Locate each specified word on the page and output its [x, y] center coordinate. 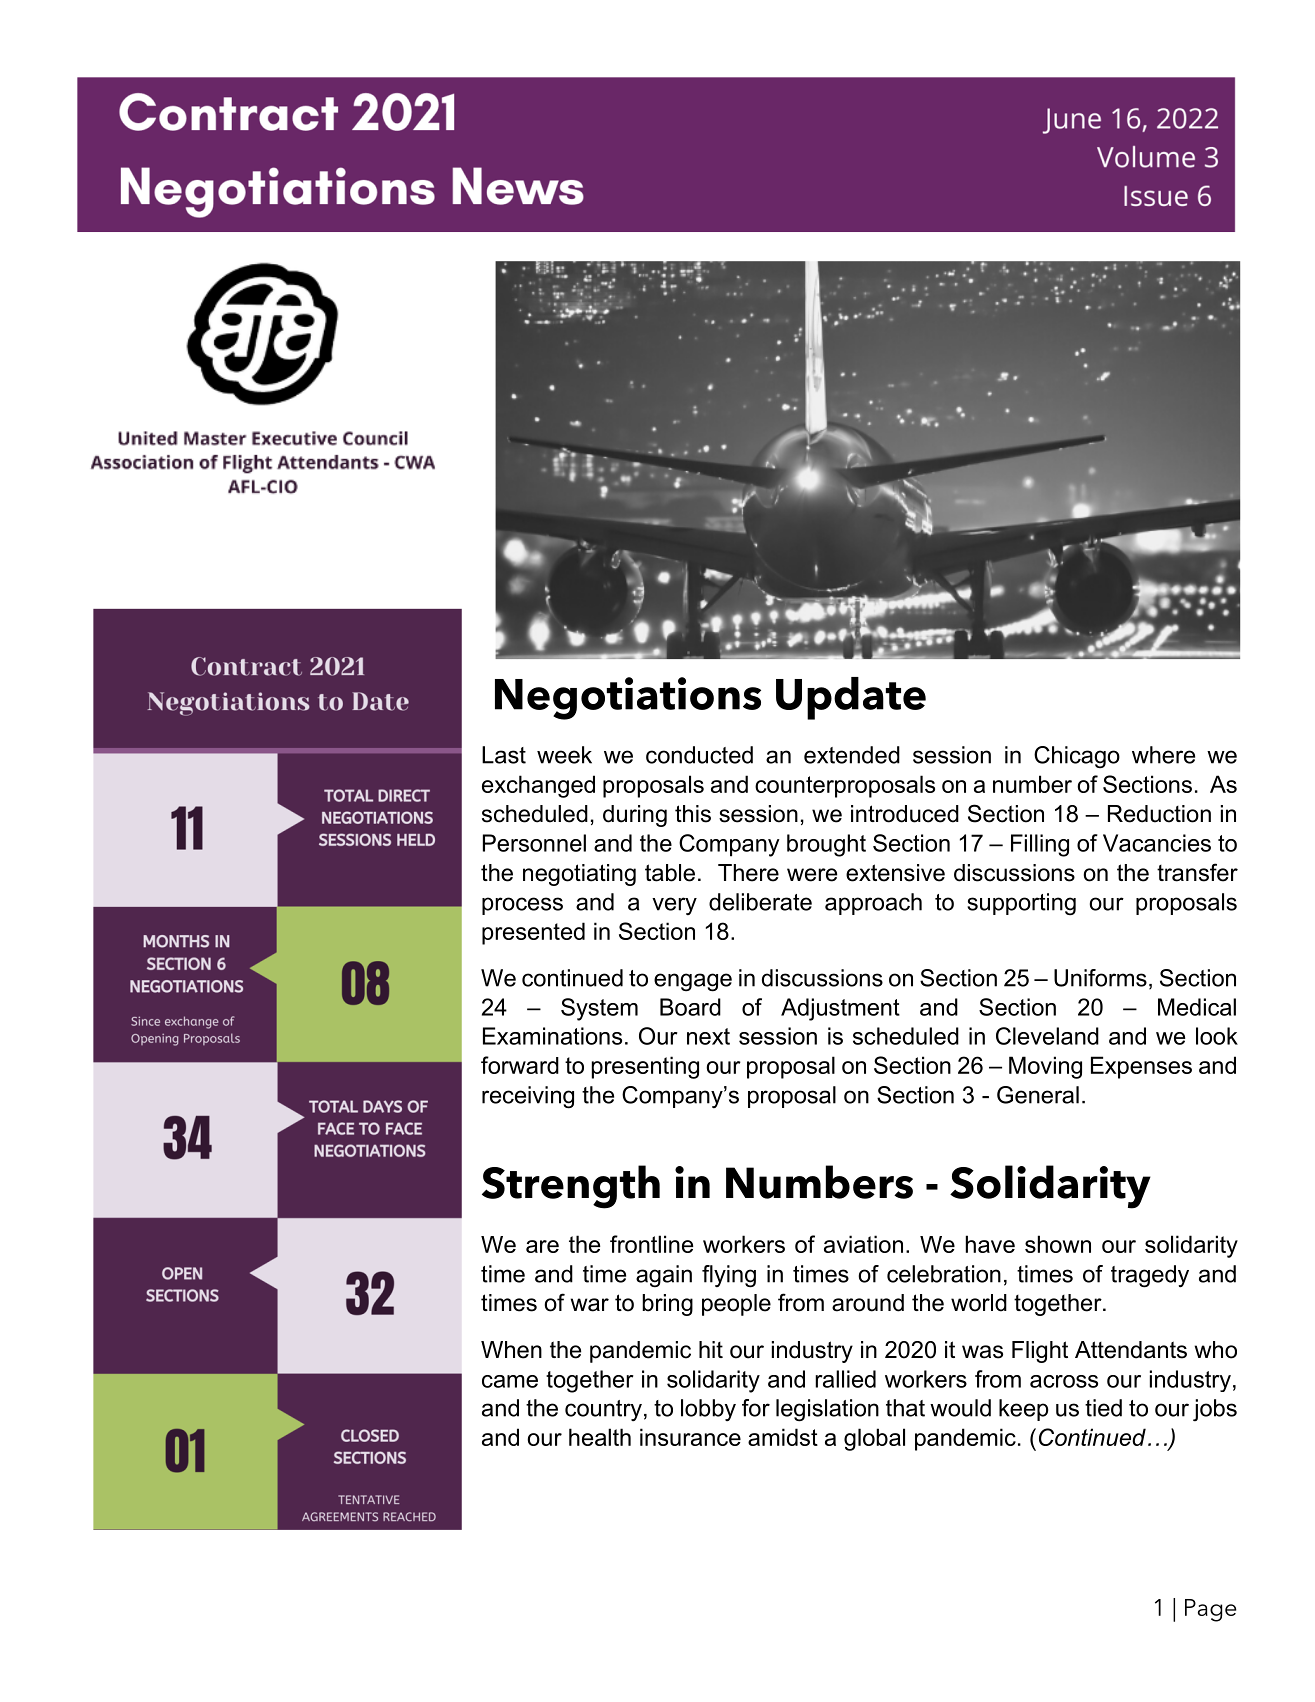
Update [851, 698]
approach [873, 904]
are [542, 1246]
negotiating [579, 875]
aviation [863, 1244]
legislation [827, 1410]
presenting [645, 1067]
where [1163, 755]
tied [1103, 1408]
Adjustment [840, 1009]
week [564, 755]
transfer [1197, 872]
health [600, 1437]
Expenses [1141, 1067]
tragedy [1150, 1276]
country [603, 1410]
